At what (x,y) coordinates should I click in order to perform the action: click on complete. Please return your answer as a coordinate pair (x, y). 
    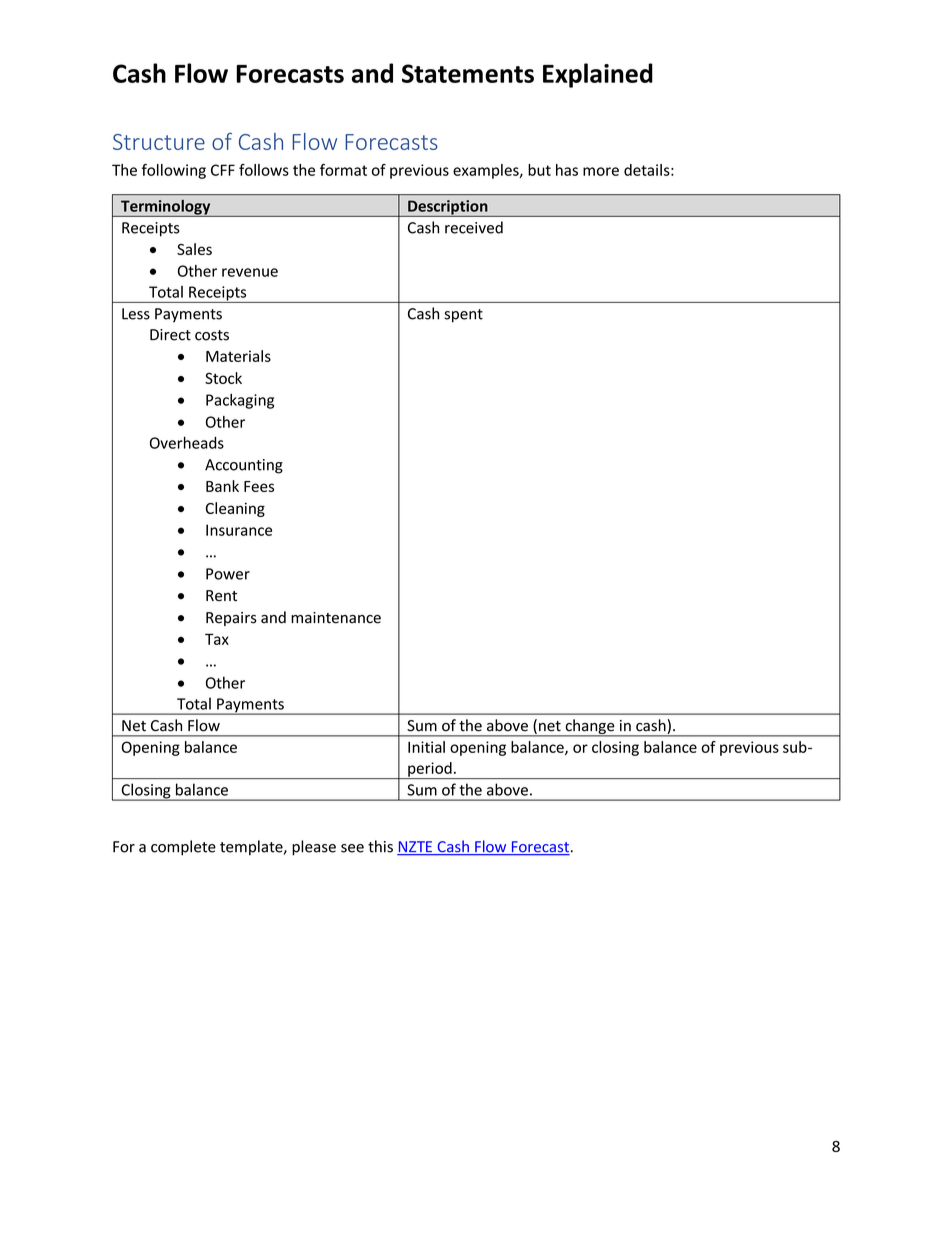
    Looking at the image, I should click on (183, 848).
